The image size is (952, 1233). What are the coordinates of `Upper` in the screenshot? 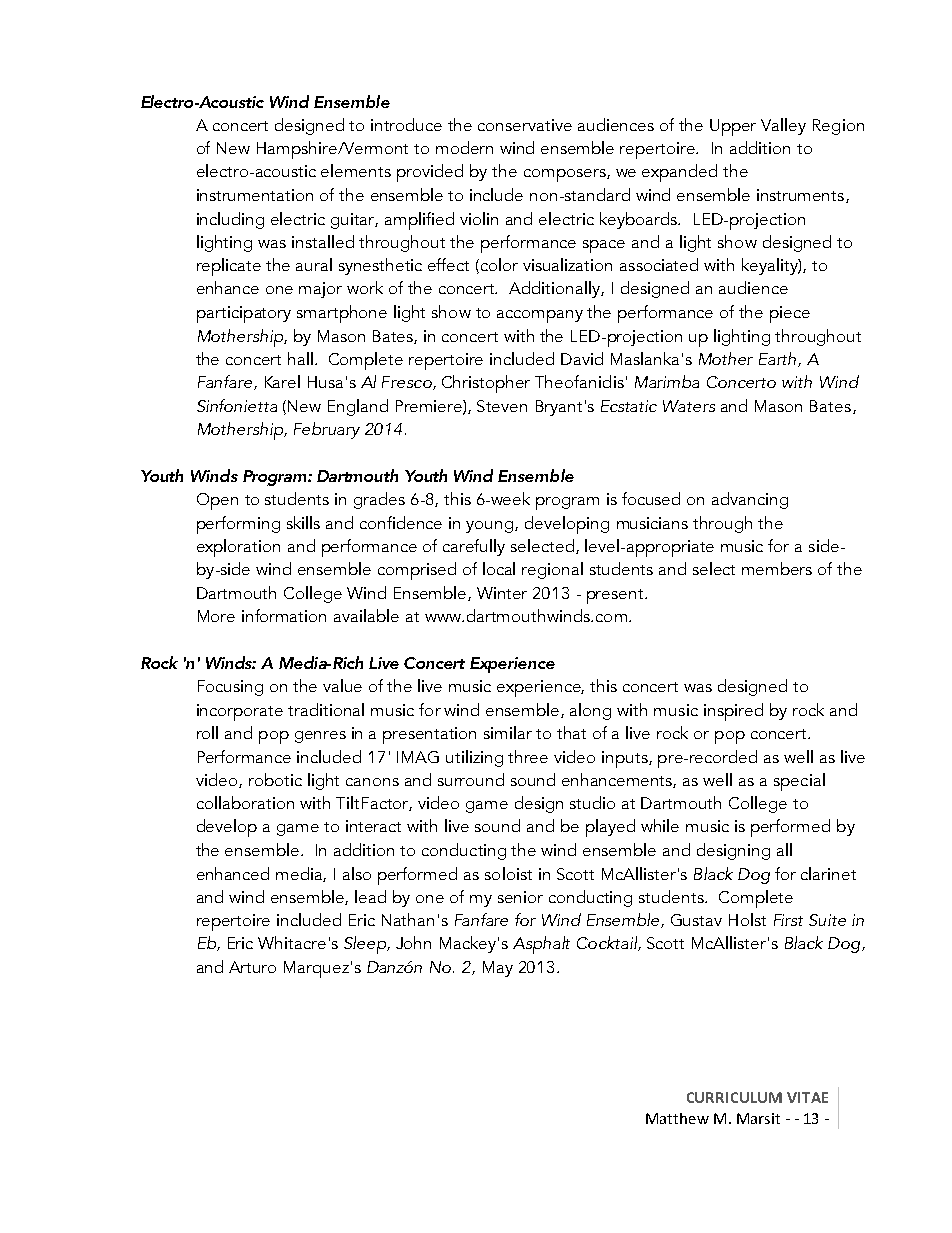 It's located at (733, 127).
